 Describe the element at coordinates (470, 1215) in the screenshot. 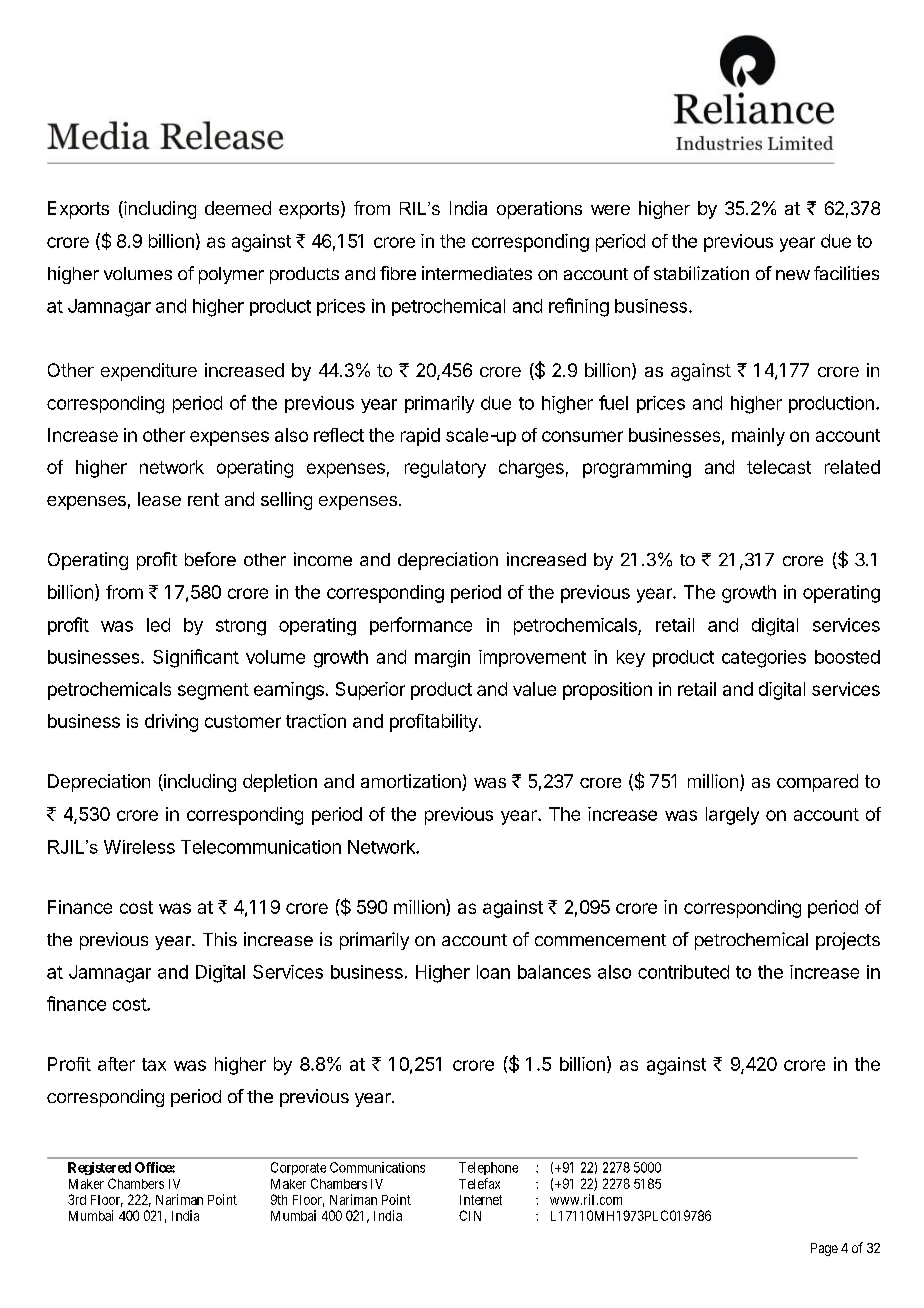

I see `CIN` at that location.
